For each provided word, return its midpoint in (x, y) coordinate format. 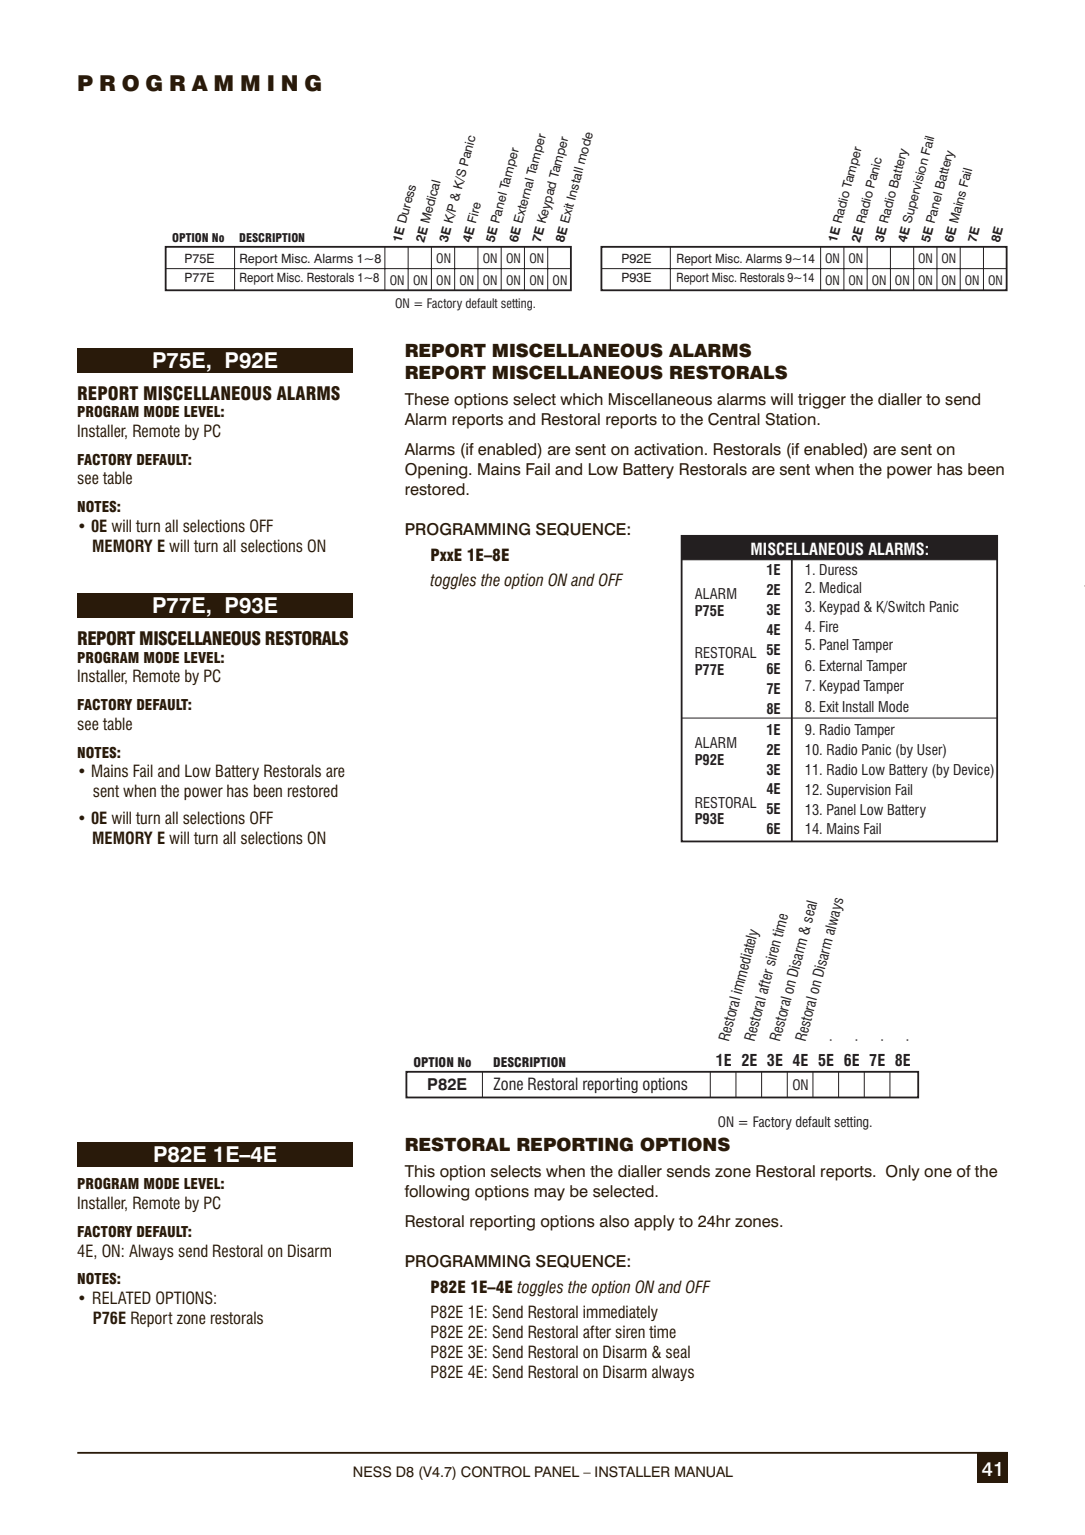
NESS (372, 1472)
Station (791, 419)
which (581, 399)
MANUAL (704, 1472)
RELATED (122, 1297)
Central (734, 419)
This (419, 1171)
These (426, 399)
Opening (437, 471)
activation (668, 449)
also (614, 1221)
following (436, 1193)
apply (654, 1223)
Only (903, 1173)
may (549, 1194)
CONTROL (496, 1472)
